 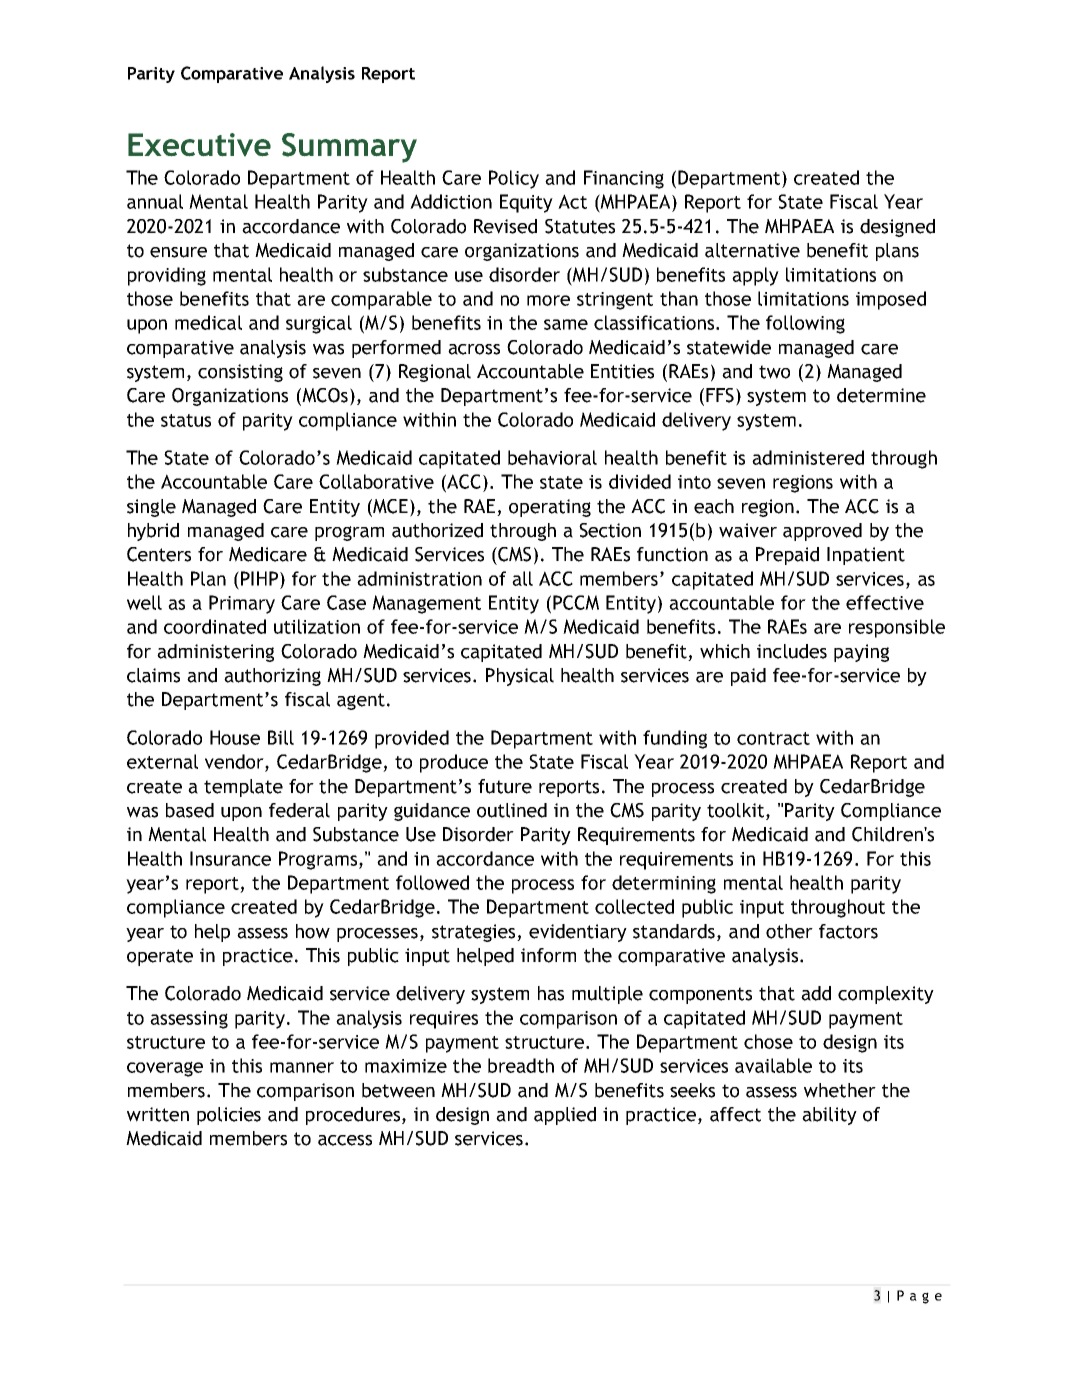 What do you see at coordinates (199, 145) in the screenshot?
I see `Executive` at bounding box center [199, 145].
